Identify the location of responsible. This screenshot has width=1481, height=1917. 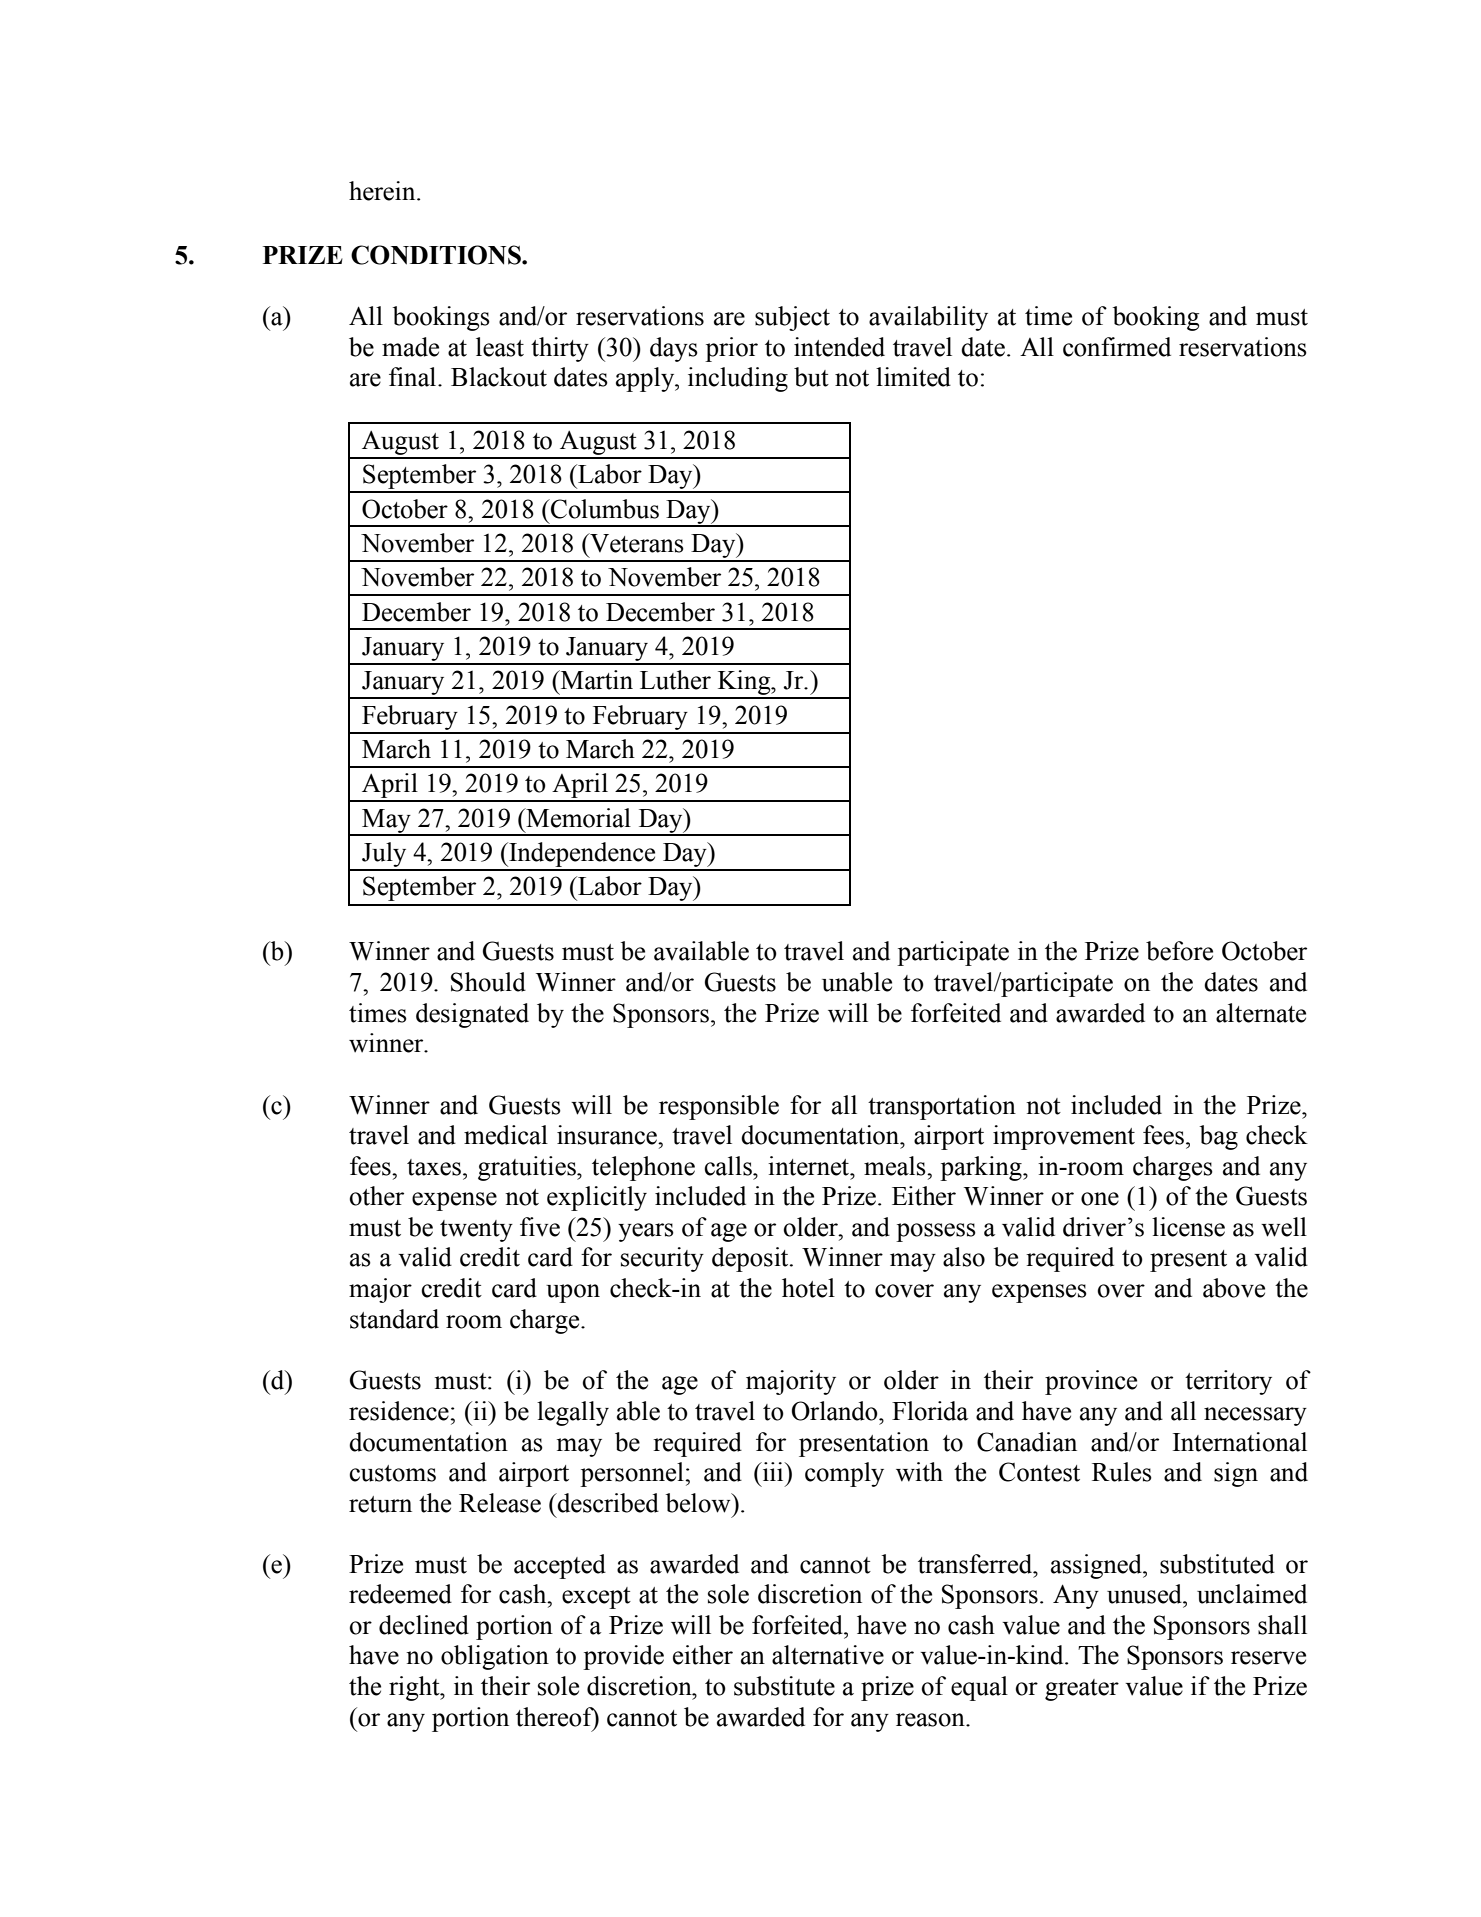
(719, 1107).
